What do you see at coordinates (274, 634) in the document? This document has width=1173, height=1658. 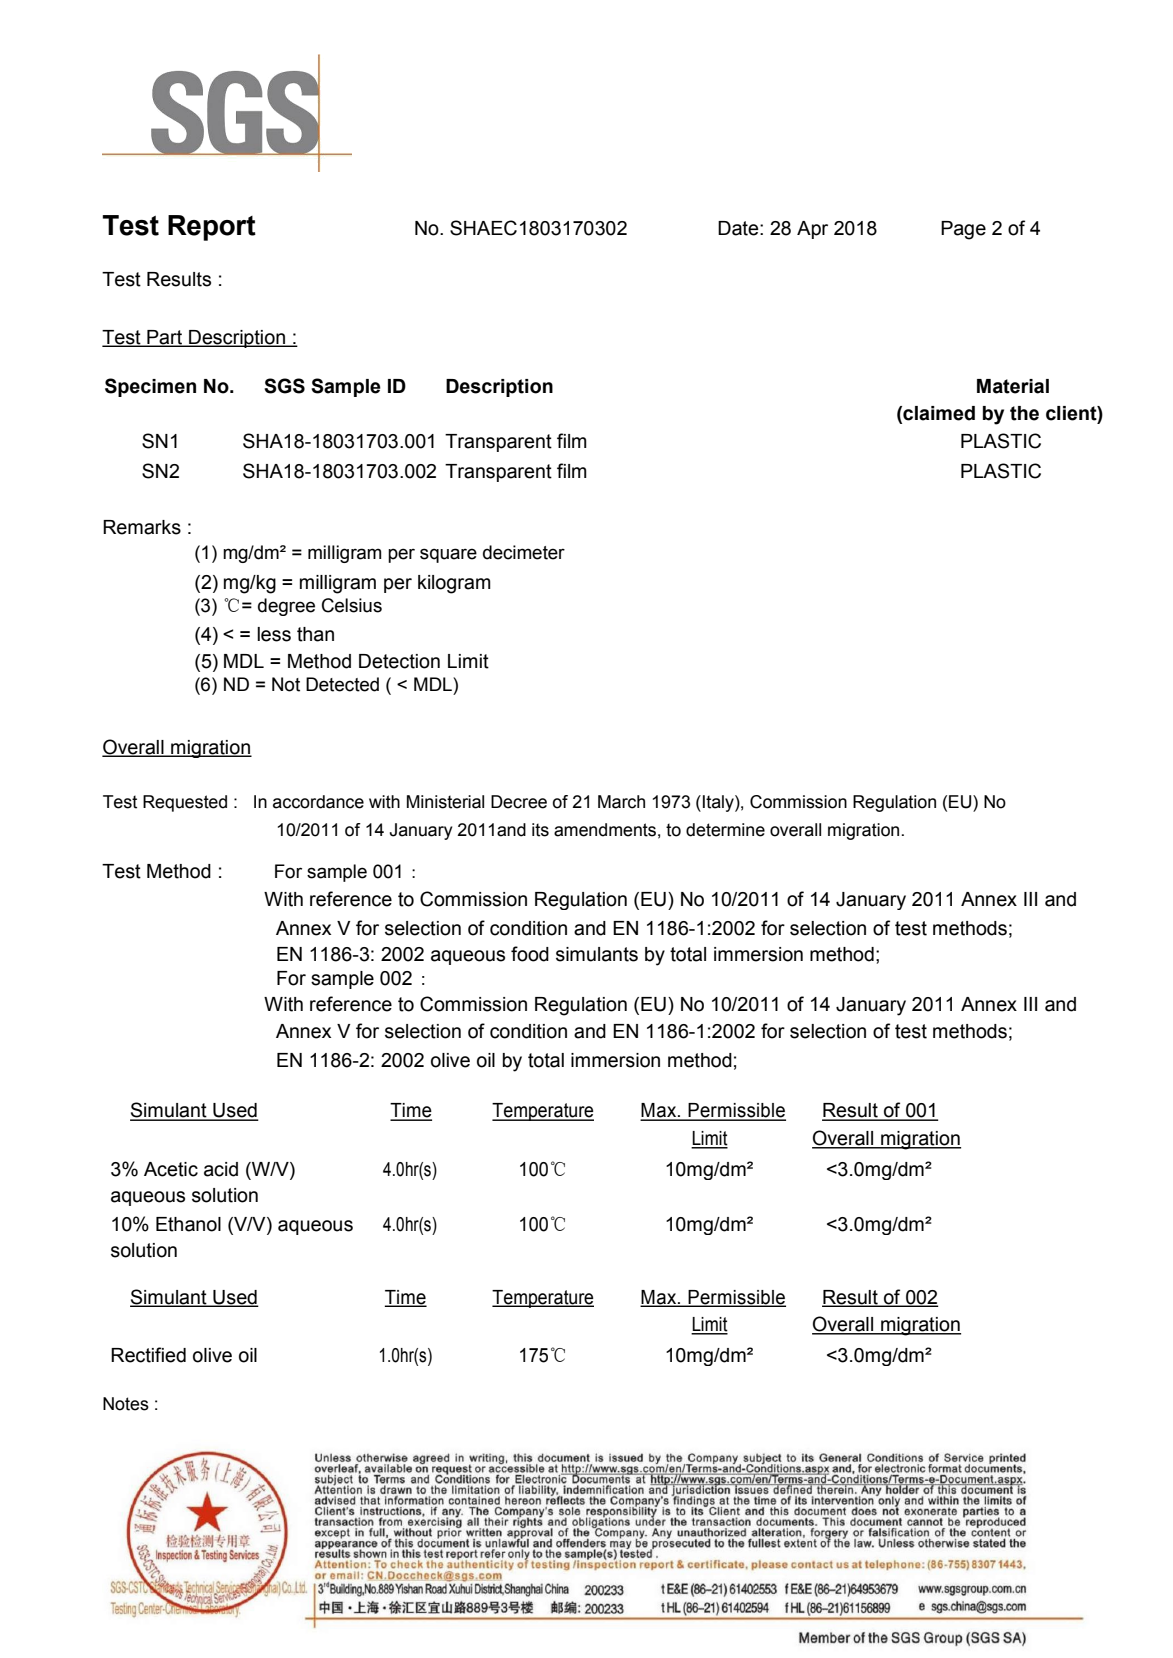 I see `less` at bounding box center [274, 634].
